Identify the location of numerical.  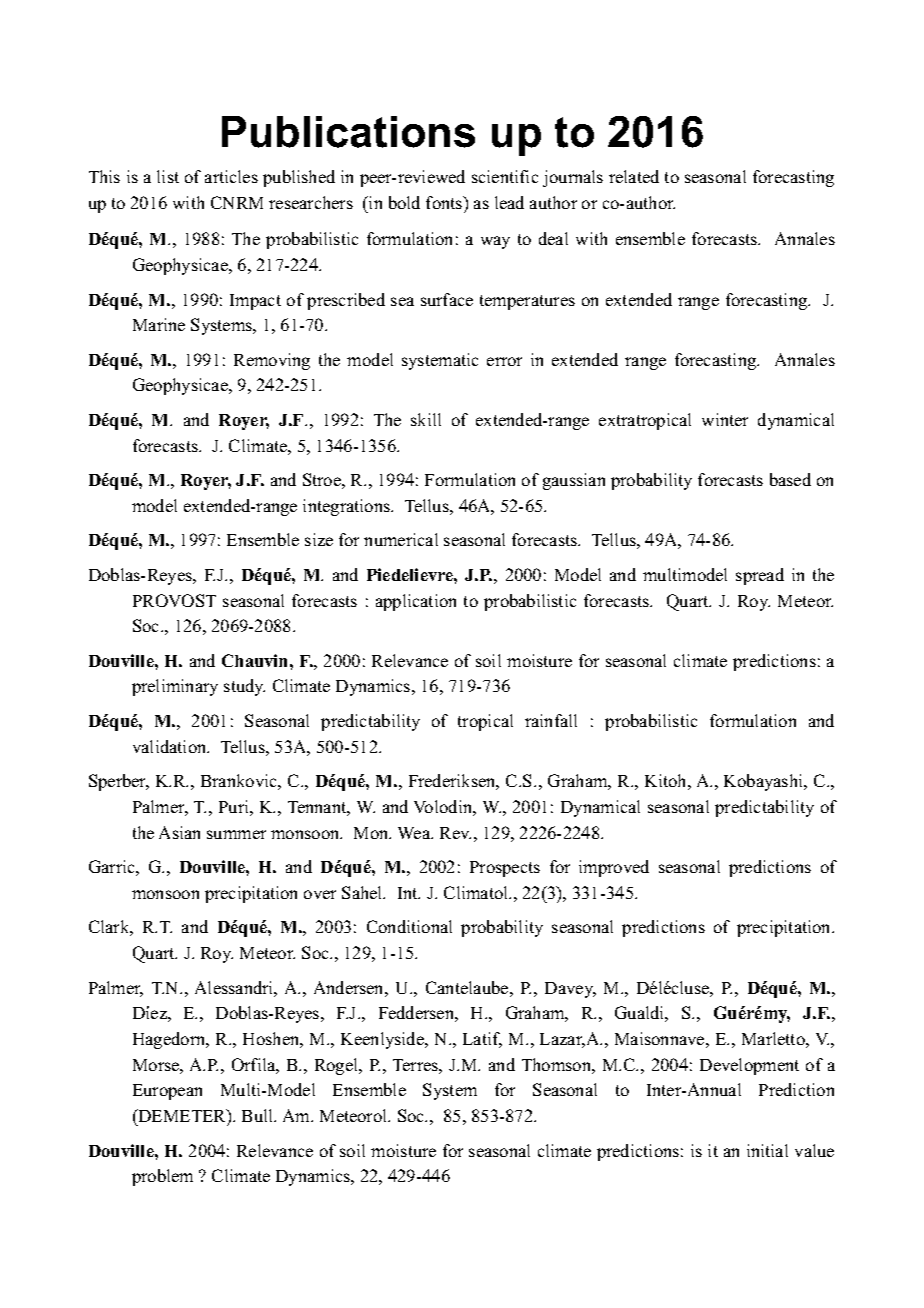
(401, 539).
